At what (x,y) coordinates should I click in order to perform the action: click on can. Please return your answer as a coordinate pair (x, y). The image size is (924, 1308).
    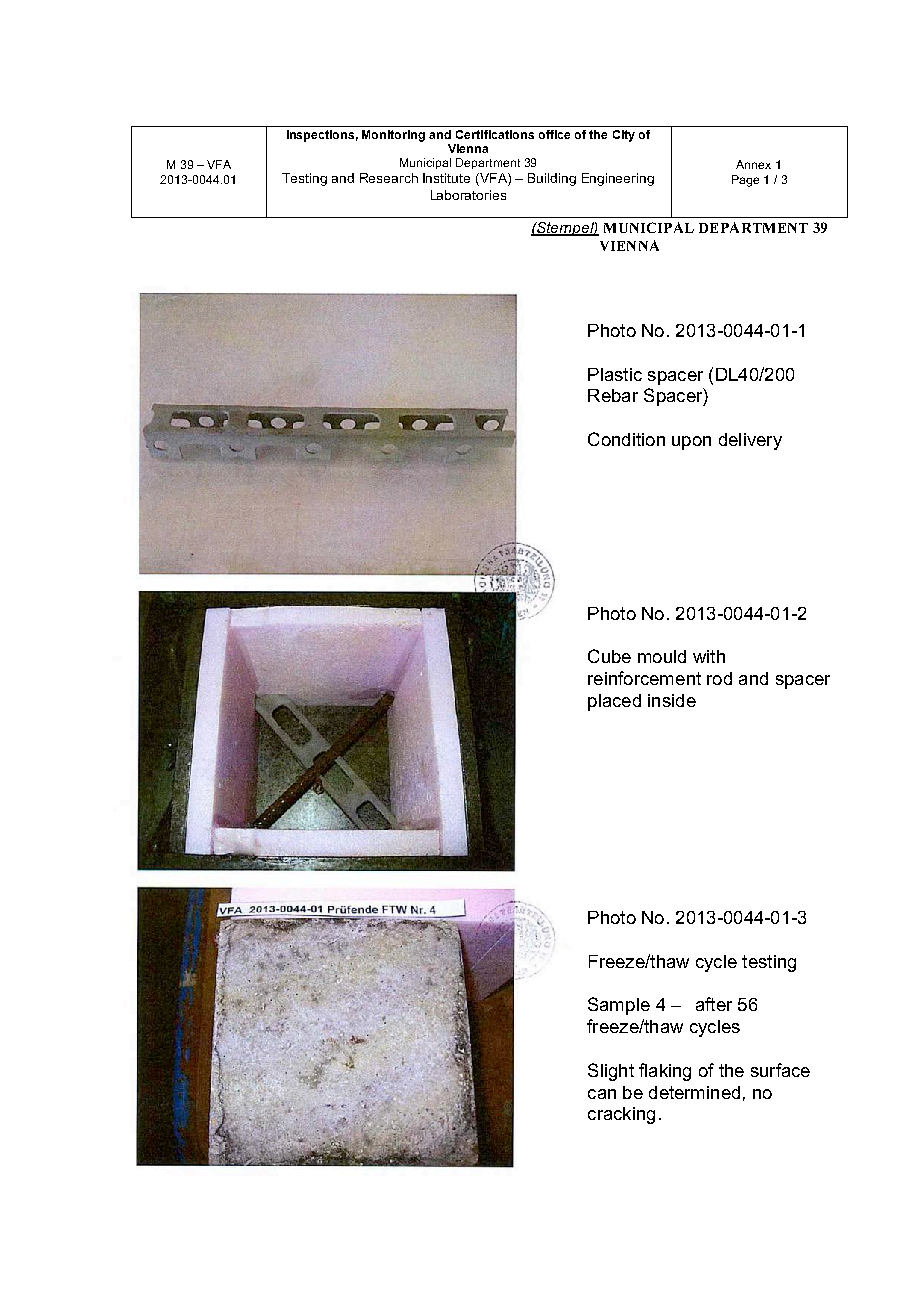
    Looking at the image, I should click on (602, 1094).
